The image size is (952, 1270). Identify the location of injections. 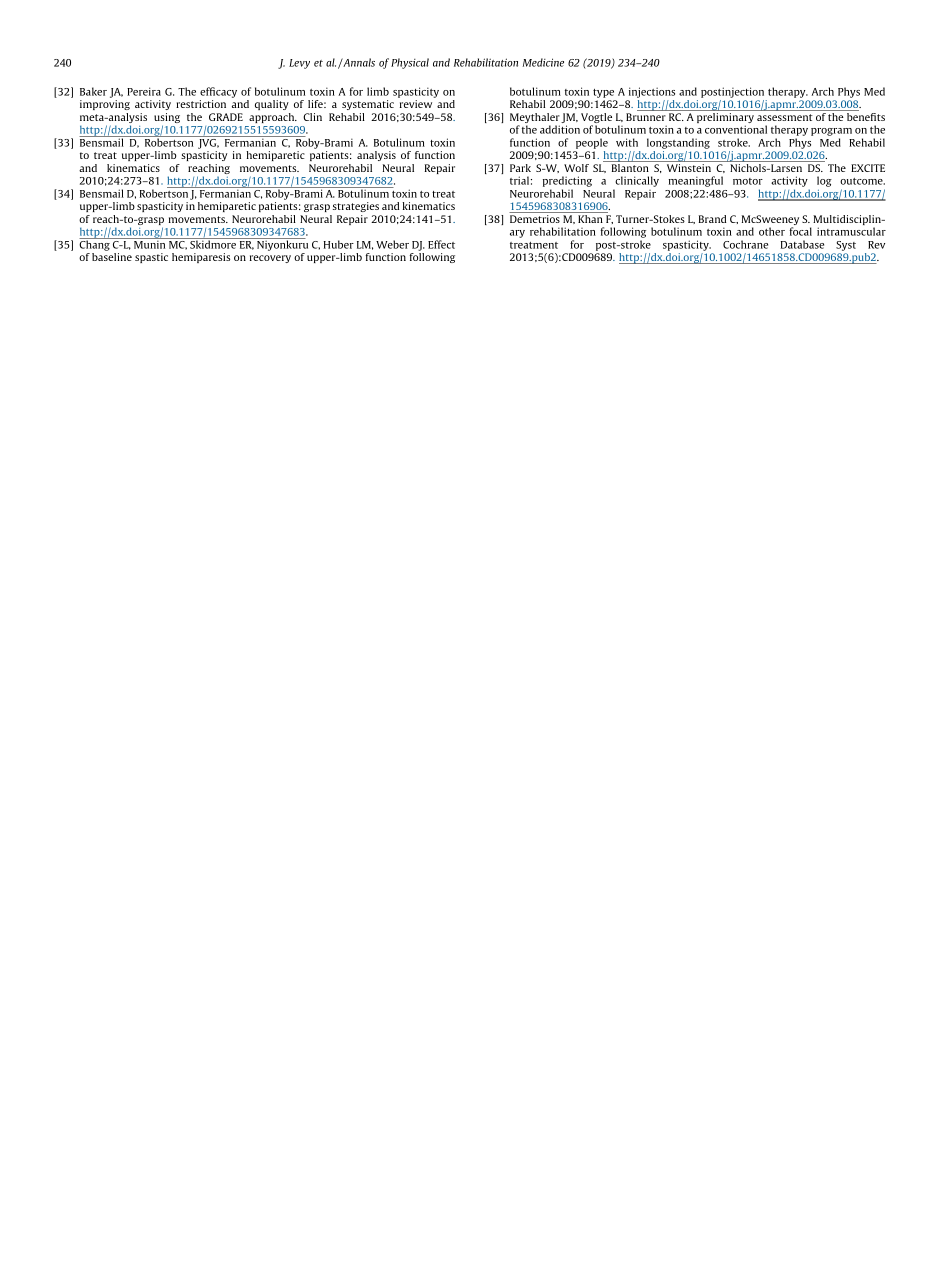
(652, 92).
